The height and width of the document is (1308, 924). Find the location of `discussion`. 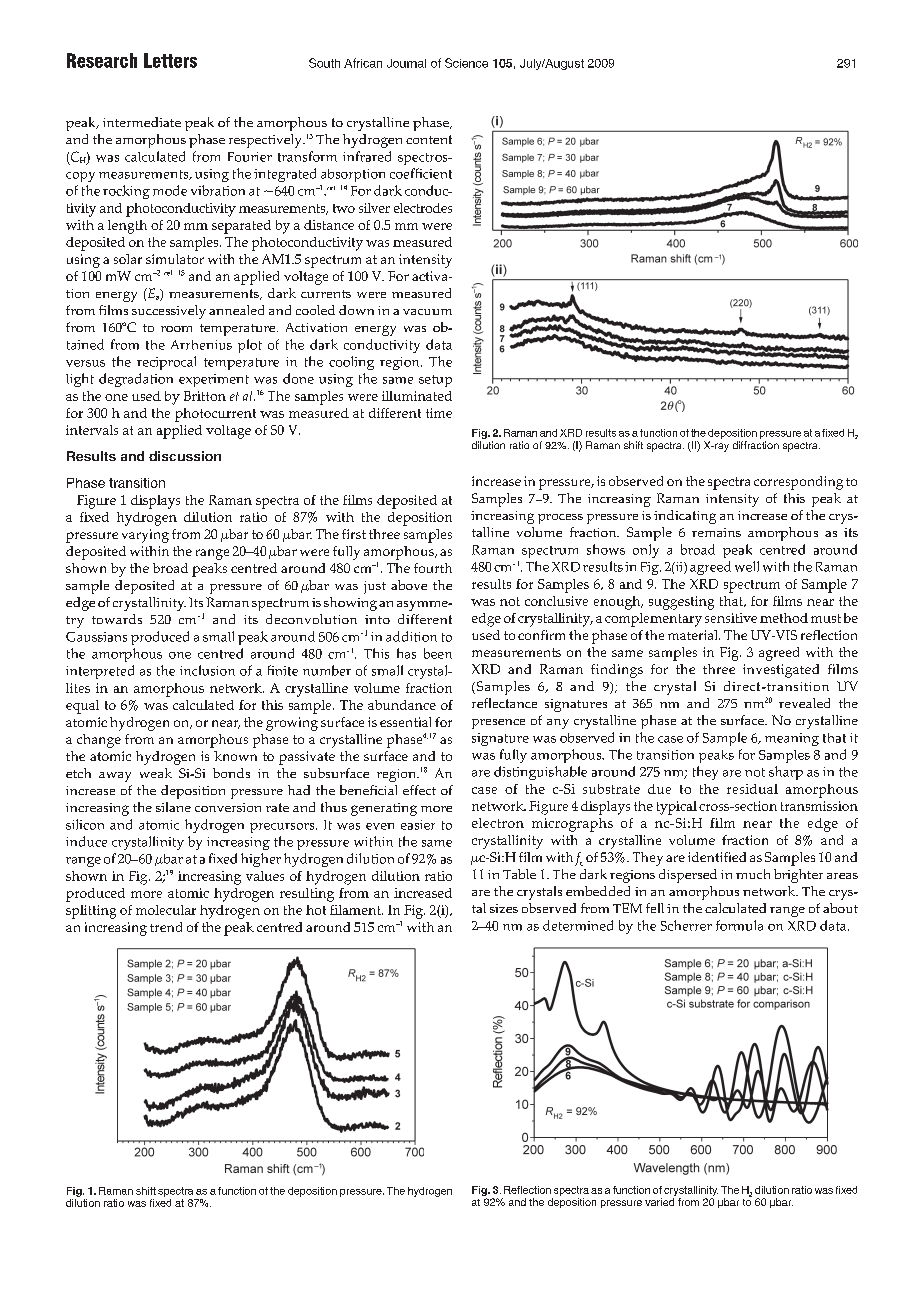

discussion is located at coordinates (185, 456).
